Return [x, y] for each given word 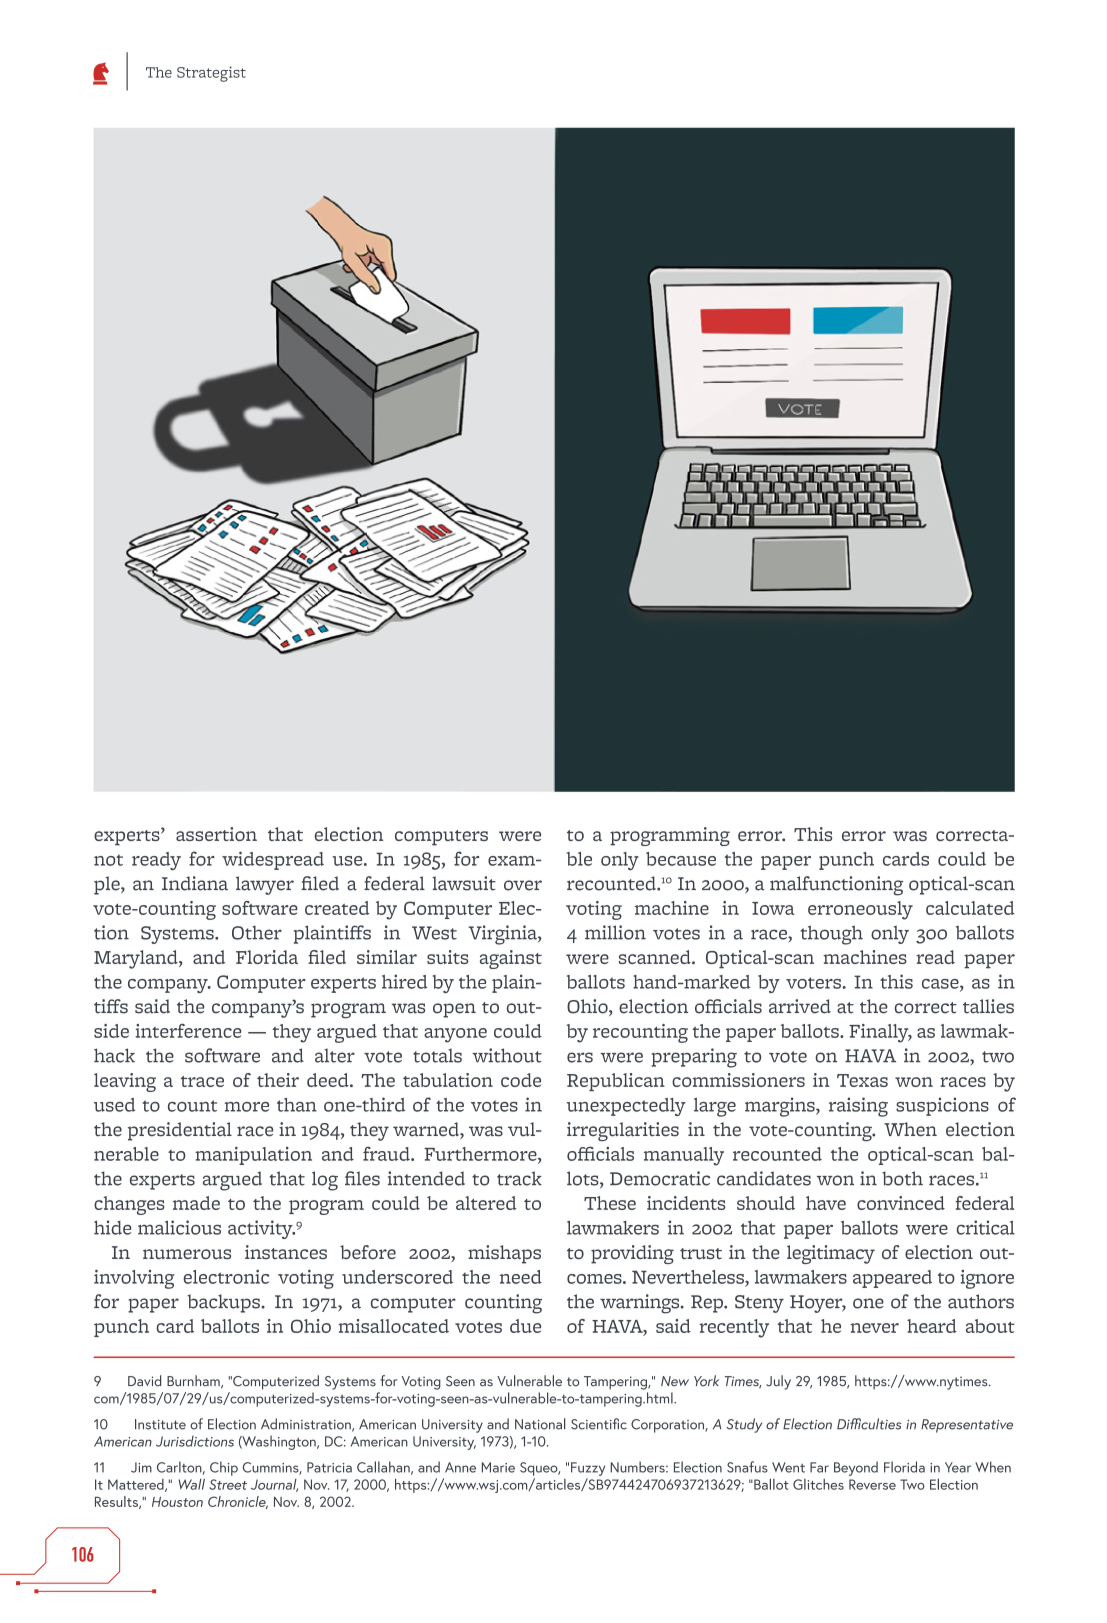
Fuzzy [588, 1469]
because [681, 859]
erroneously [860, 910]
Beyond [856, 1468]
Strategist [211, 74]
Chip [224, 1468]
